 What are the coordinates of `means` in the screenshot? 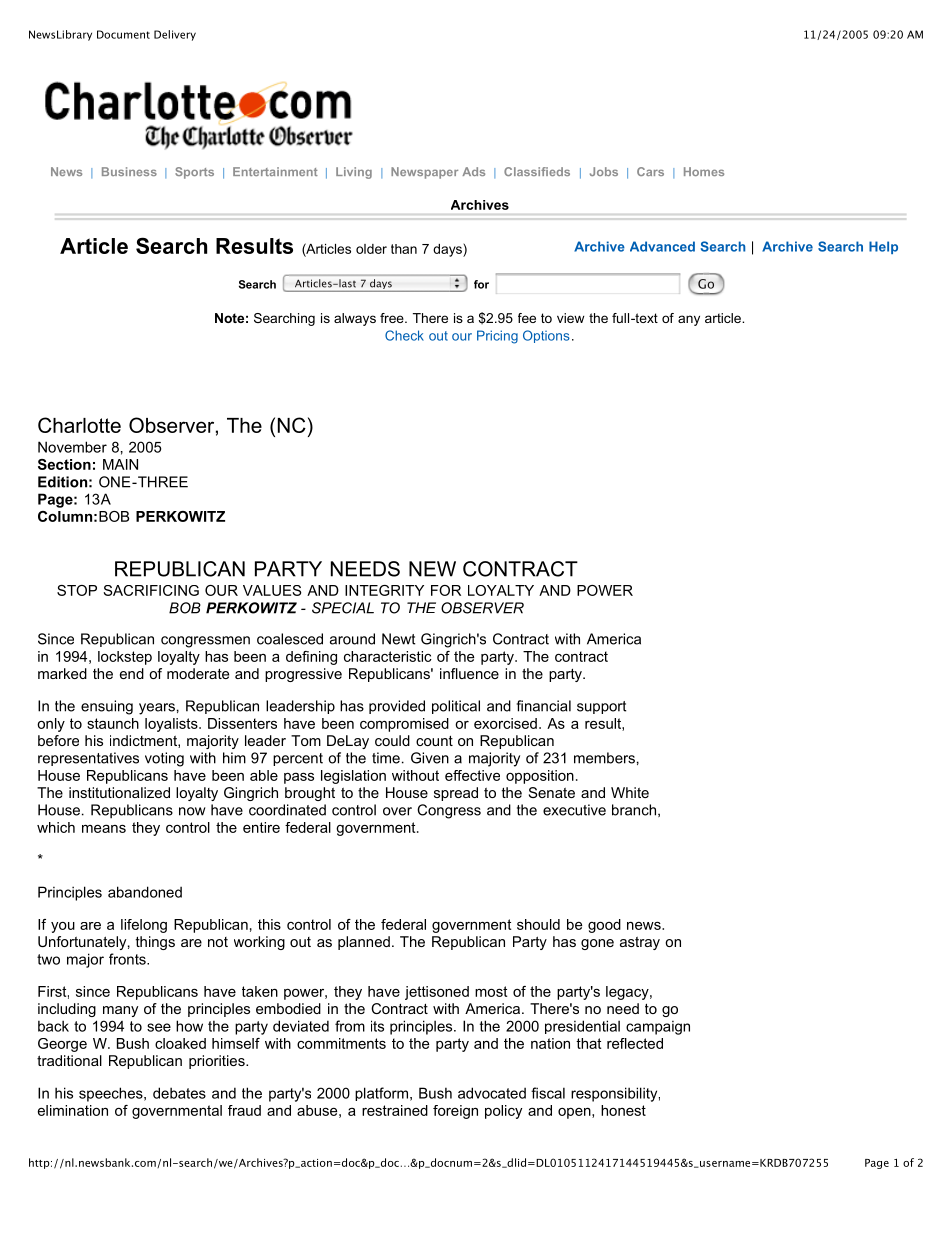 It's located at (104, 828).
